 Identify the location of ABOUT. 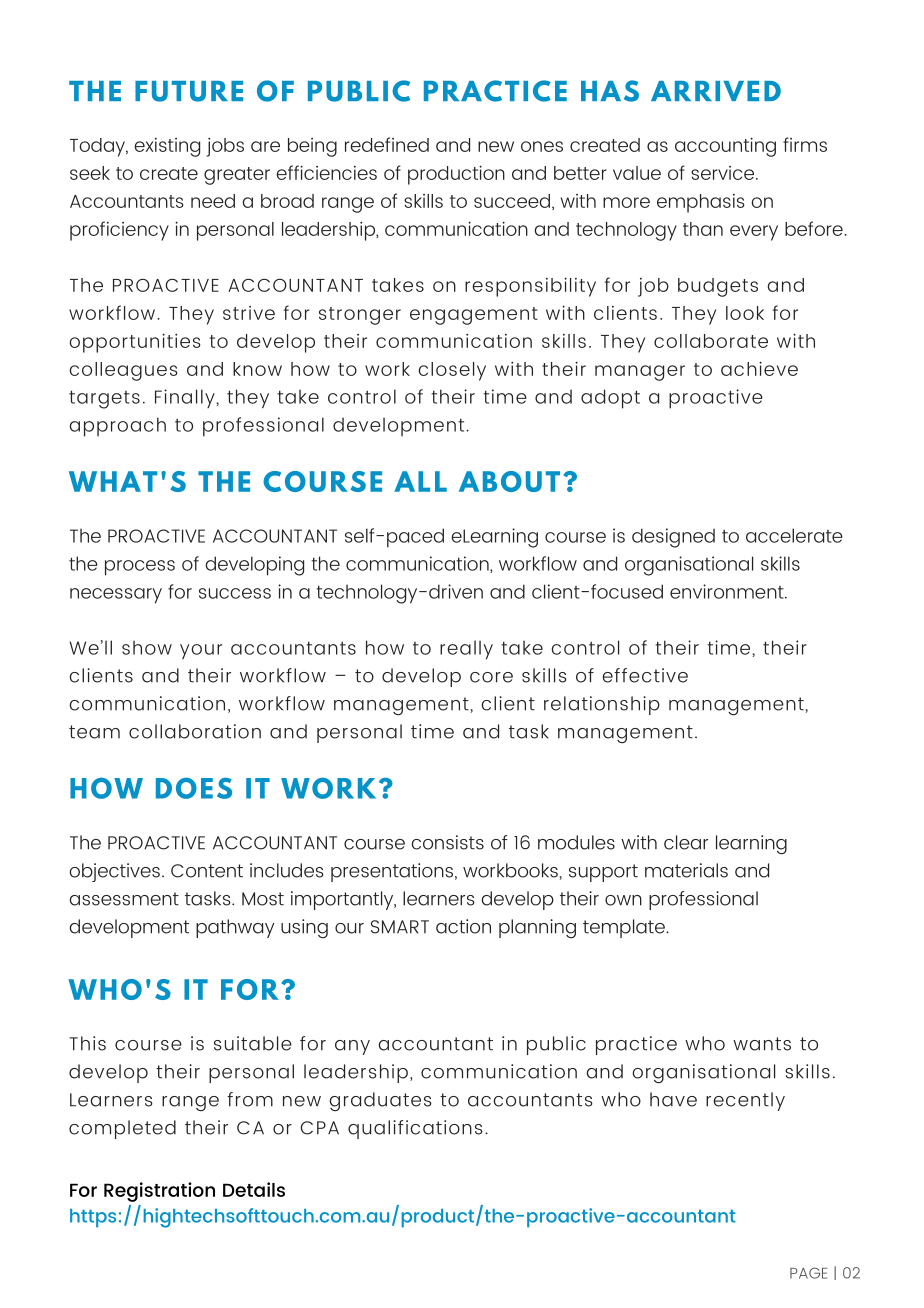
(509, 481).
